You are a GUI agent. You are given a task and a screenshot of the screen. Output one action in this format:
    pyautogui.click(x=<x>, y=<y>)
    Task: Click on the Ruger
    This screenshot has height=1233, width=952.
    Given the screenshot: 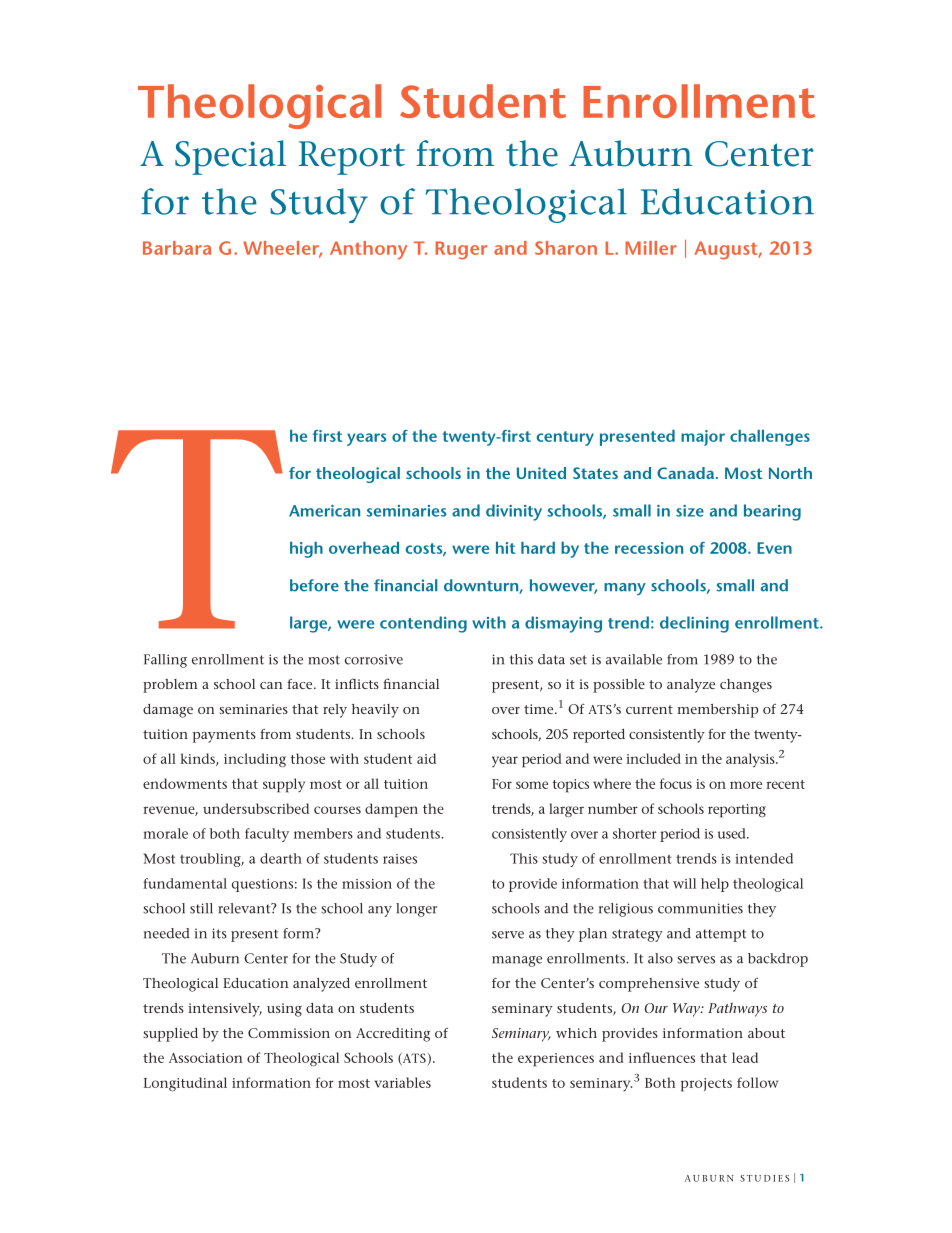 What is the action you would take?
    pyautogui.click(x=461, y=250)
